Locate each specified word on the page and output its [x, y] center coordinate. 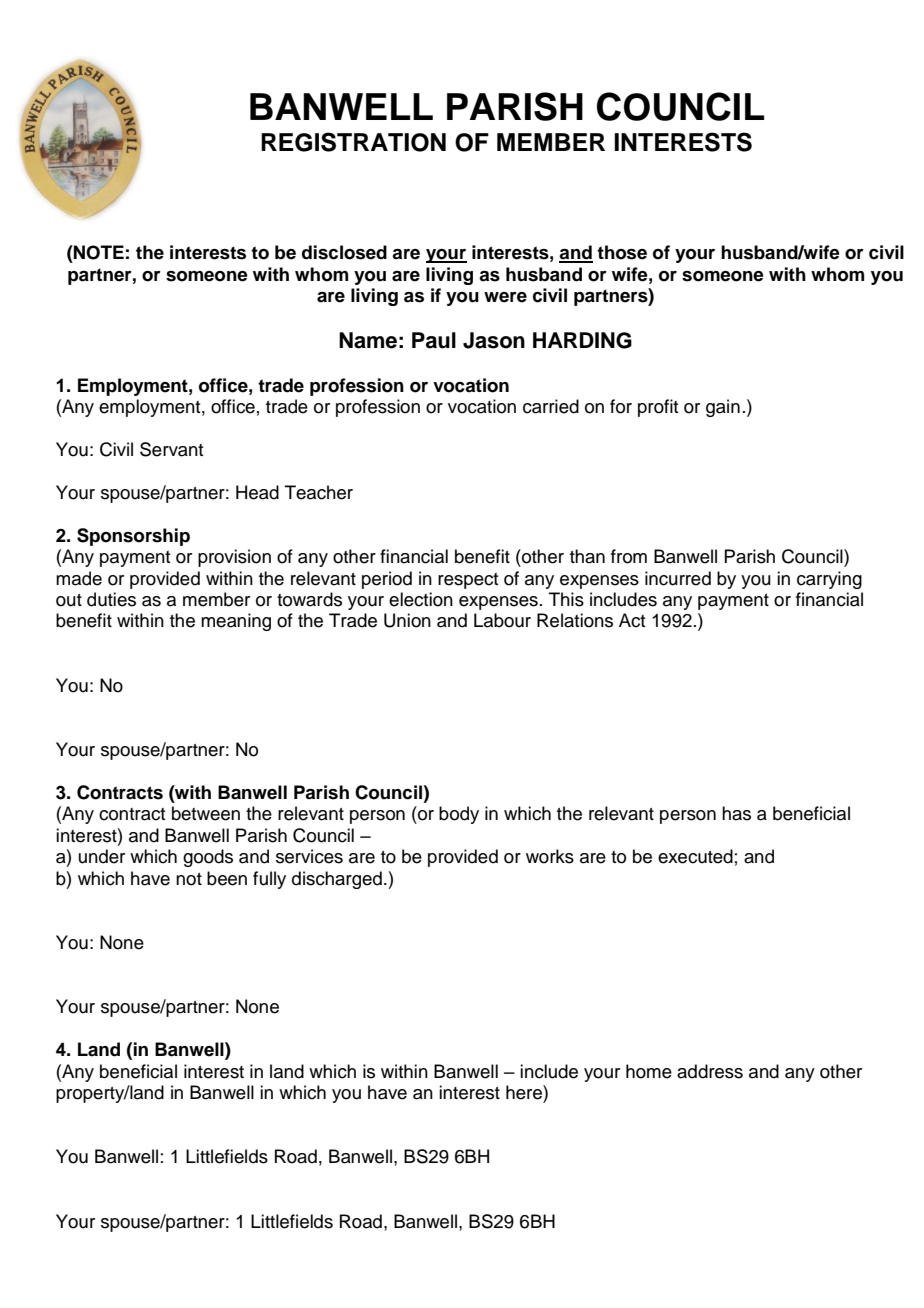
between [206, 813]
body [459, 815]
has [736, 813]
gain [723, 408]
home [649, 1071]
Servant [171, 449]
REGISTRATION [353, 142]
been [227, 878]
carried [551, 406]
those [622, 252]
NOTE [98, 252]
